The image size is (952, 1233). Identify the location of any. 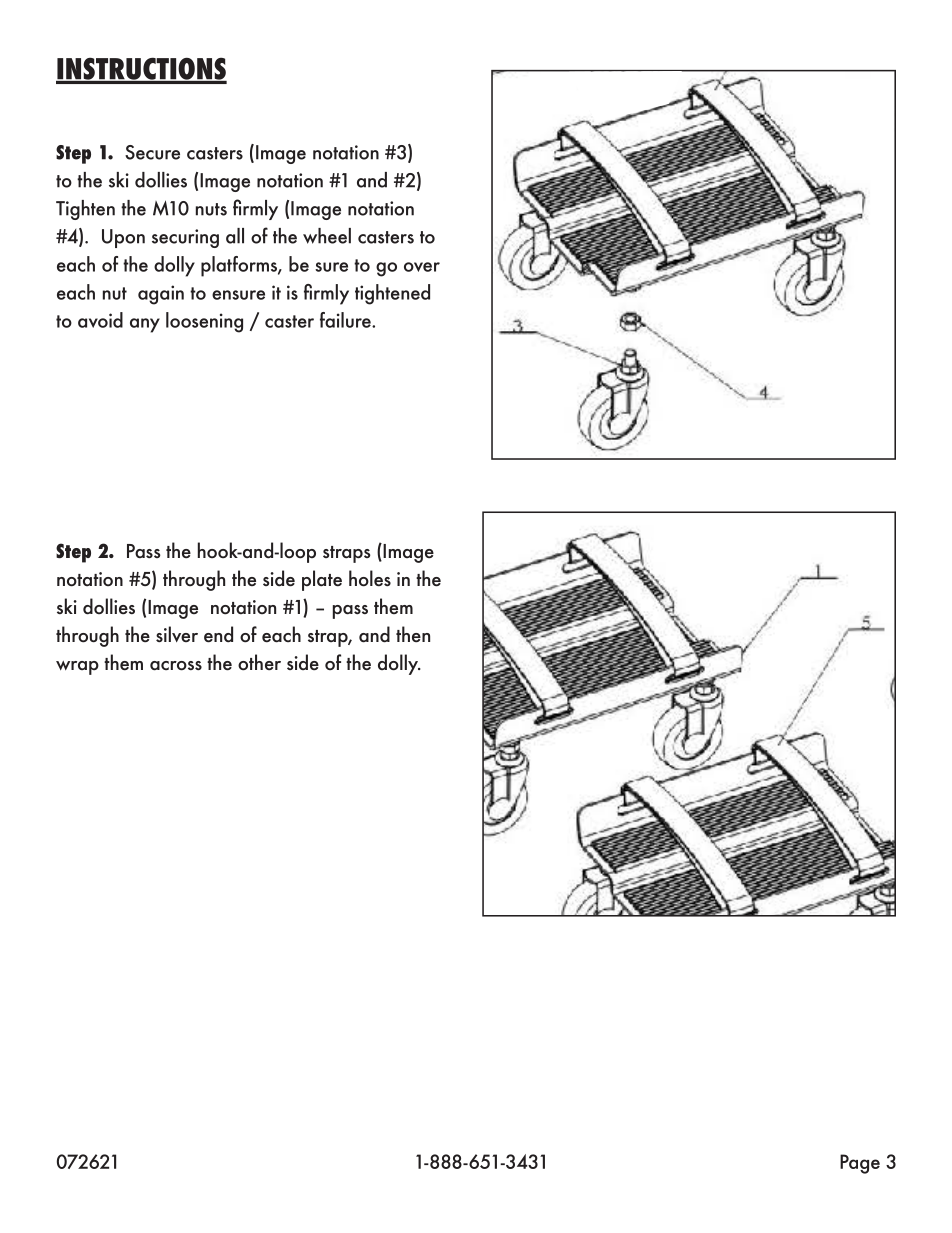
(145, 325).
